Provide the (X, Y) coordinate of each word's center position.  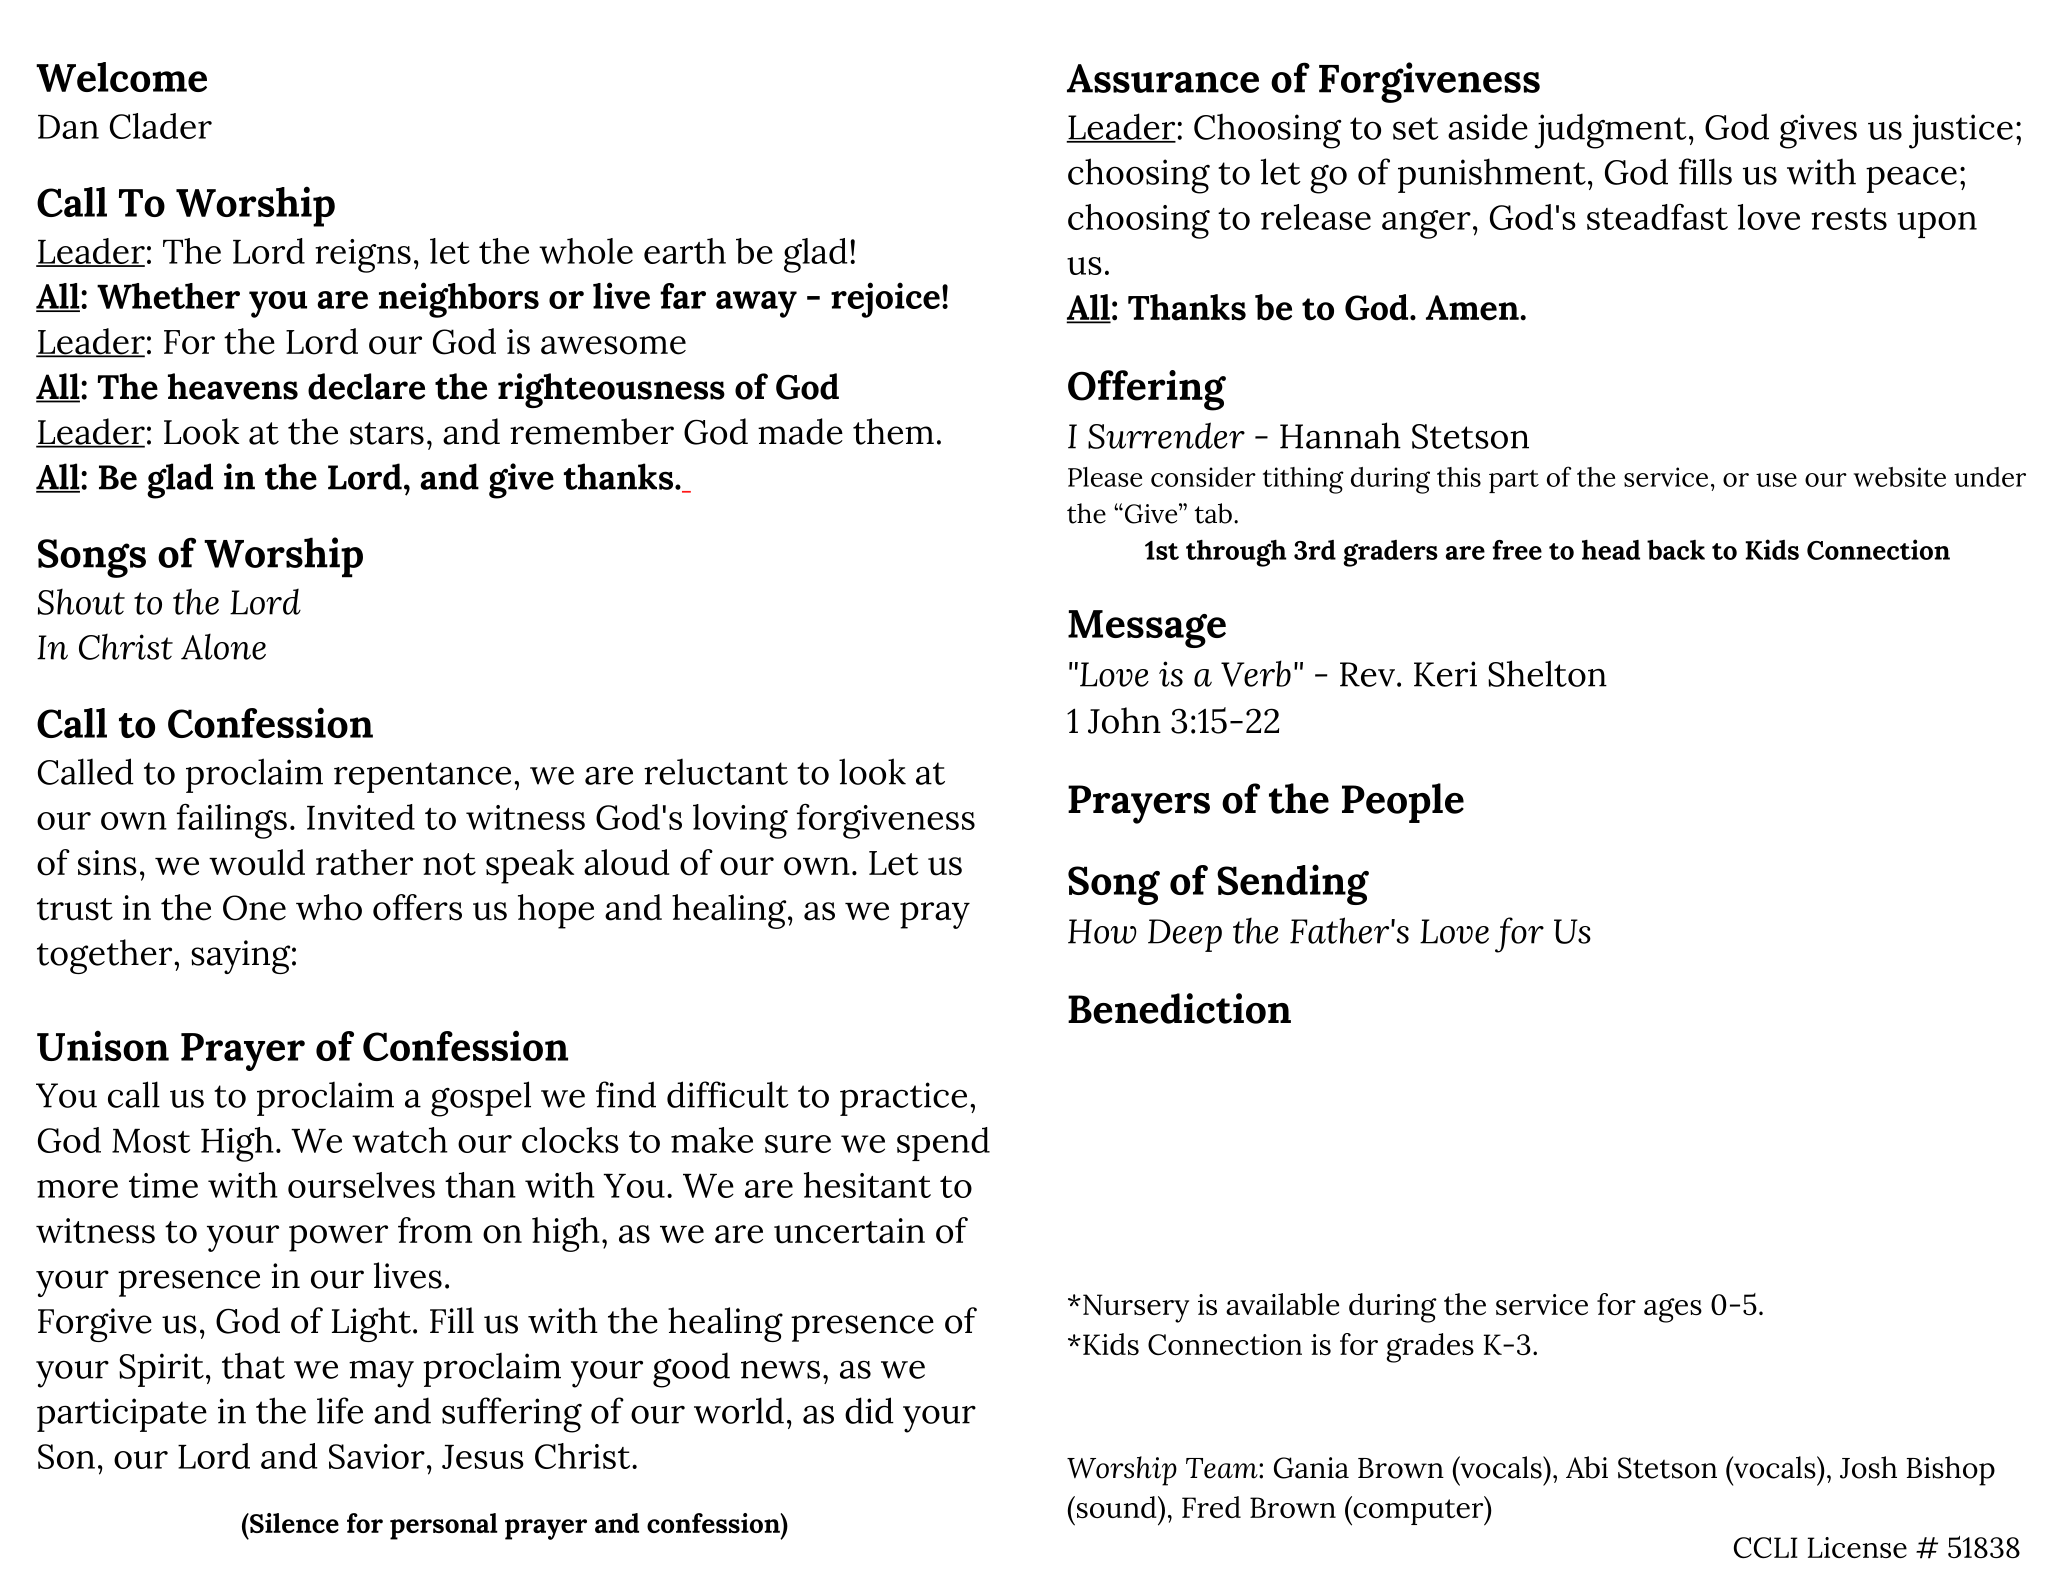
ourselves (361, 1185)
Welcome (121, 77)
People (1403, 803)
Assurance (1163, 78)
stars (387, 433)
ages (1673, 1310)
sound (1118, 1507)
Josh (1868, 1467)
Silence (293, 1523)
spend (943, 1144)
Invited (361, 817)
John (1124, 720)
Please (1105, 477)
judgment (1611, 131)
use (1776, 480)
